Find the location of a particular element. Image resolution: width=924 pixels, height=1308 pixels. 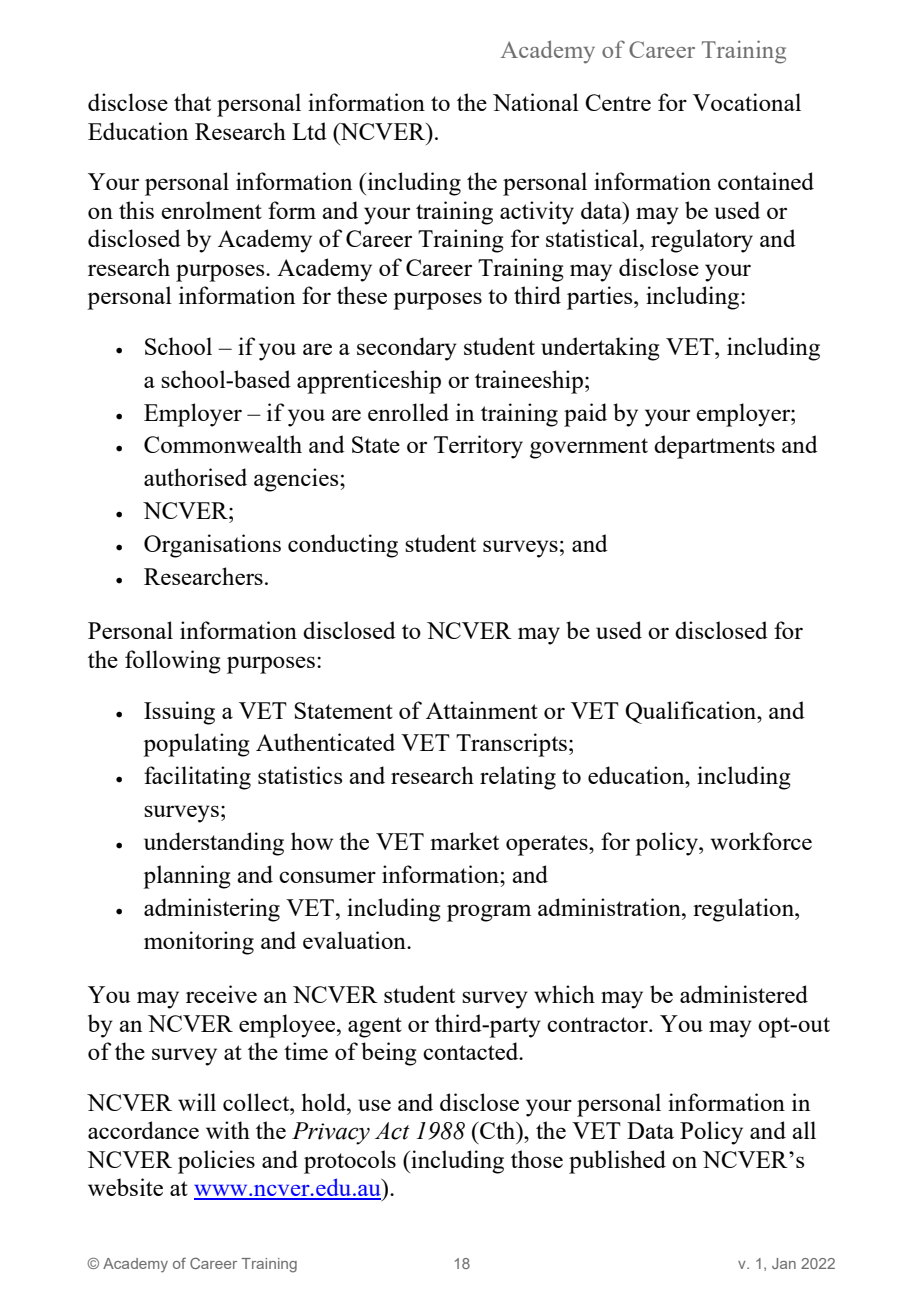

policies is located at coordinates (216, 1162).
